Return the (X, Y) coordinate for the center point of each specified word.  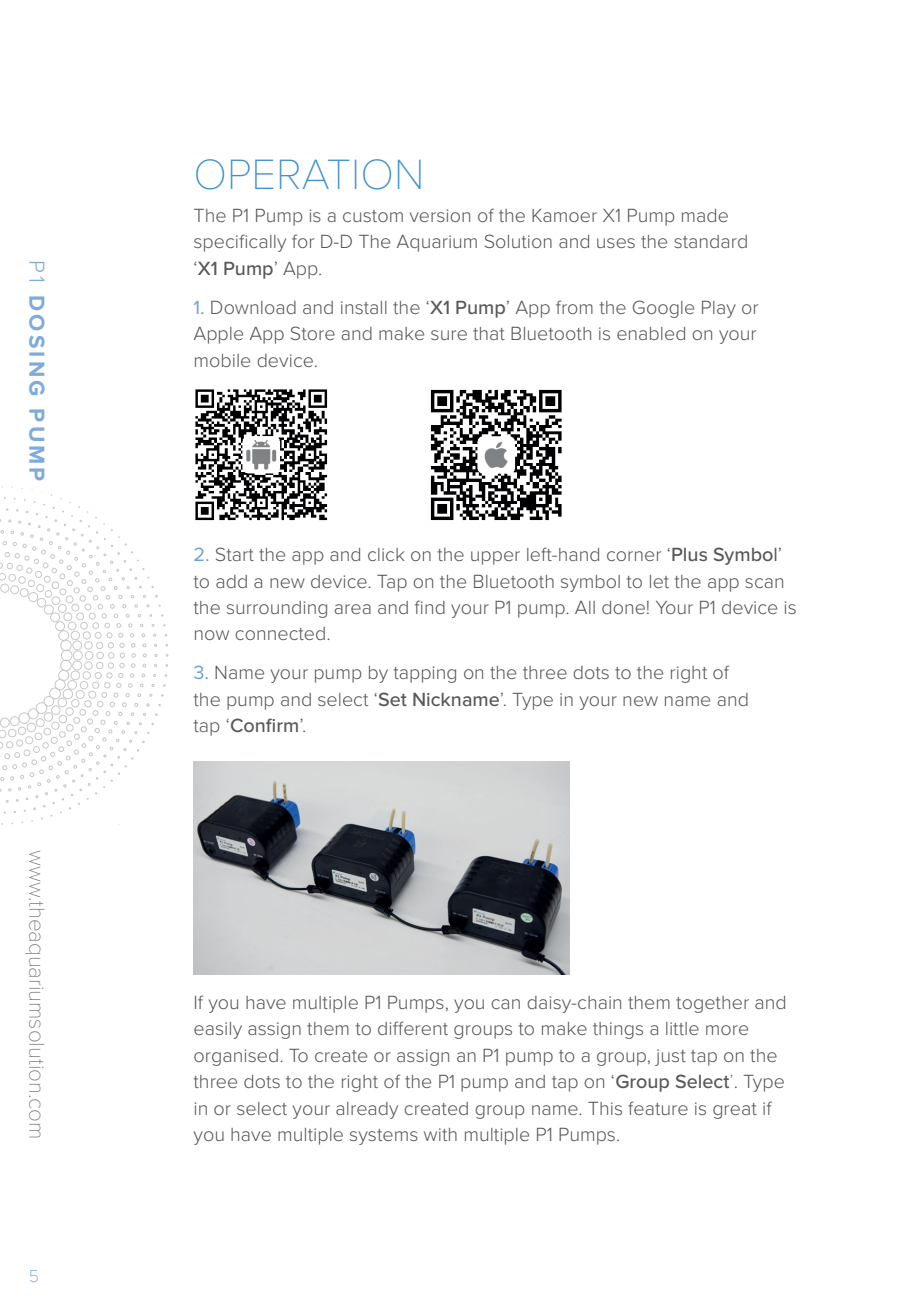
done (623, 607)
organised (236, 1057)
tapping (424, 674)
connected (280, 633)
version (440, 215)
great (735, 1111)
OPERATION (308, 174)
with (440, 1134)
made (705, 215)
